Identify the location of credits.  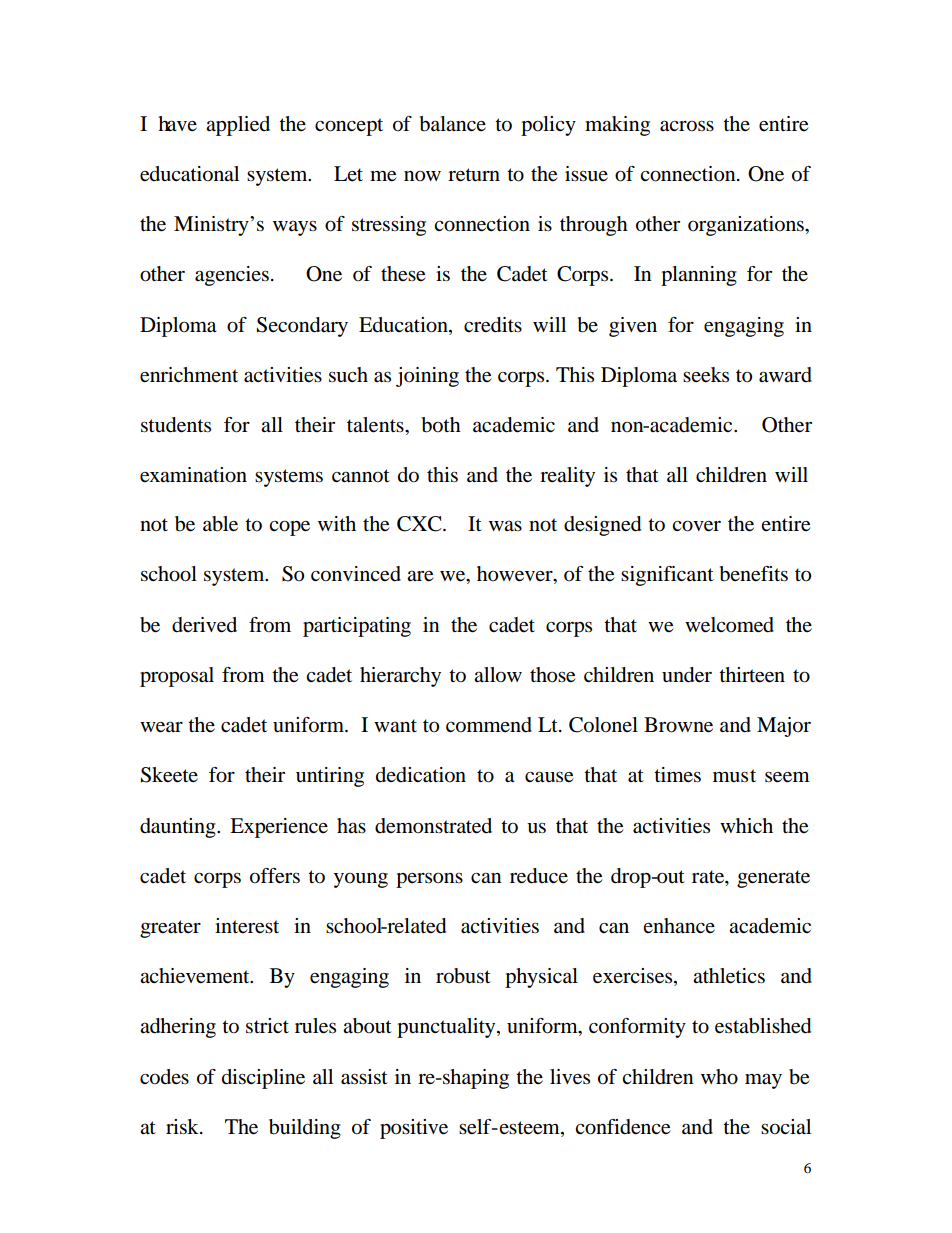
(493, 325).
